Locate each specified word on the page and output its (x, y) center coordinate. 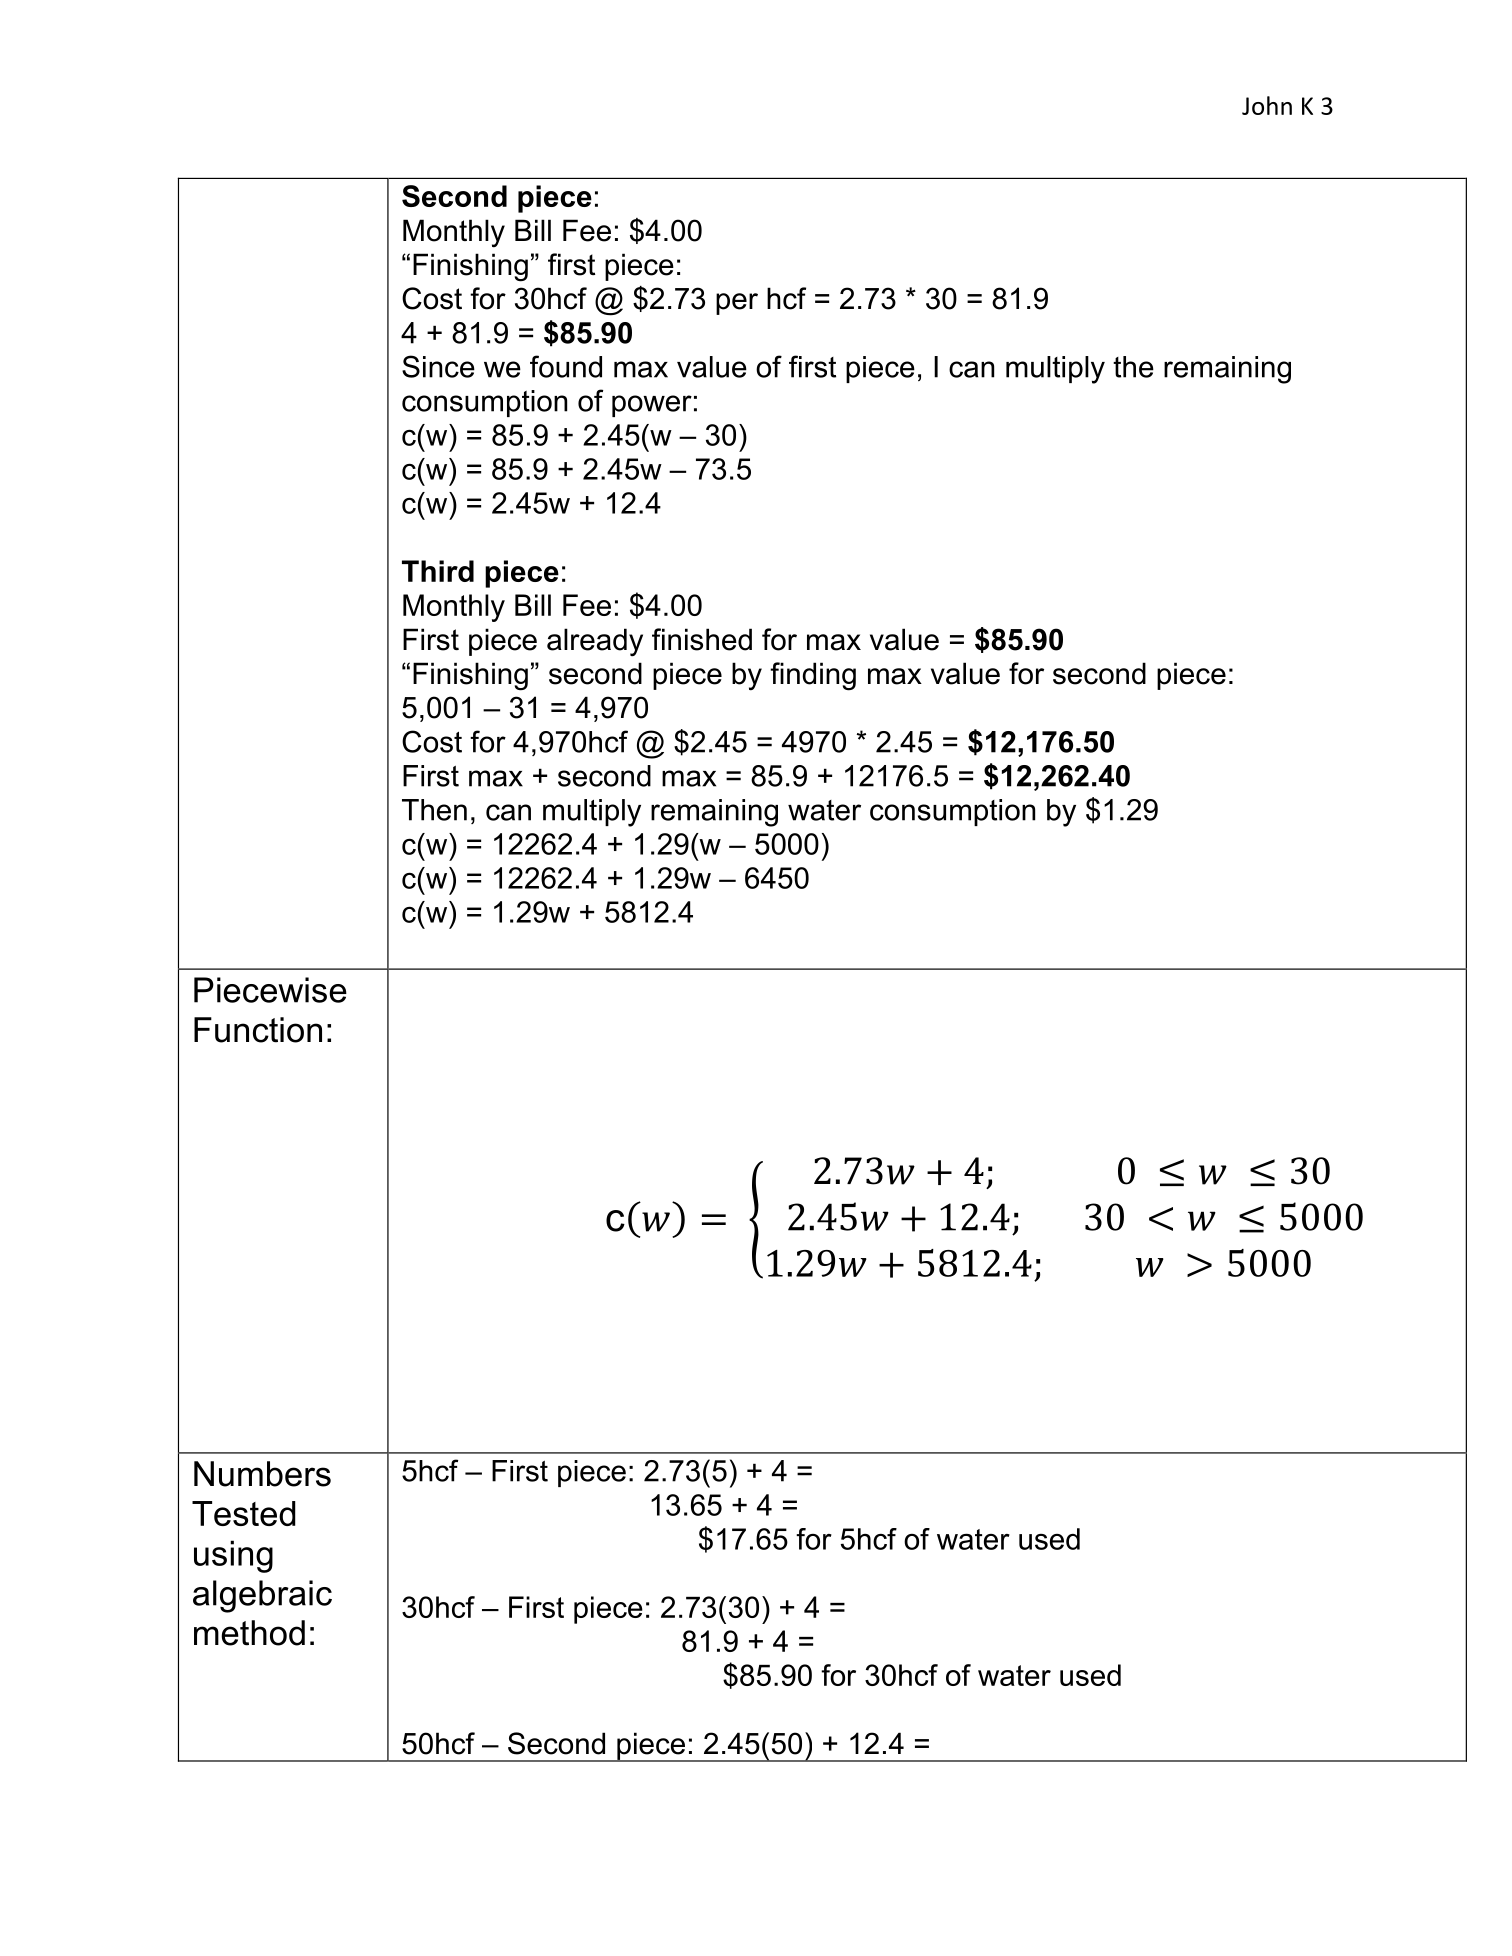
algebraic (262, 1596)
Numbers (262, 1474)
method (249, 1633)
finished (702, 639)
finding (813, 676)
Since (438, 366)
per (737, 304)
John (1267, 105)
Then (434, 810)
